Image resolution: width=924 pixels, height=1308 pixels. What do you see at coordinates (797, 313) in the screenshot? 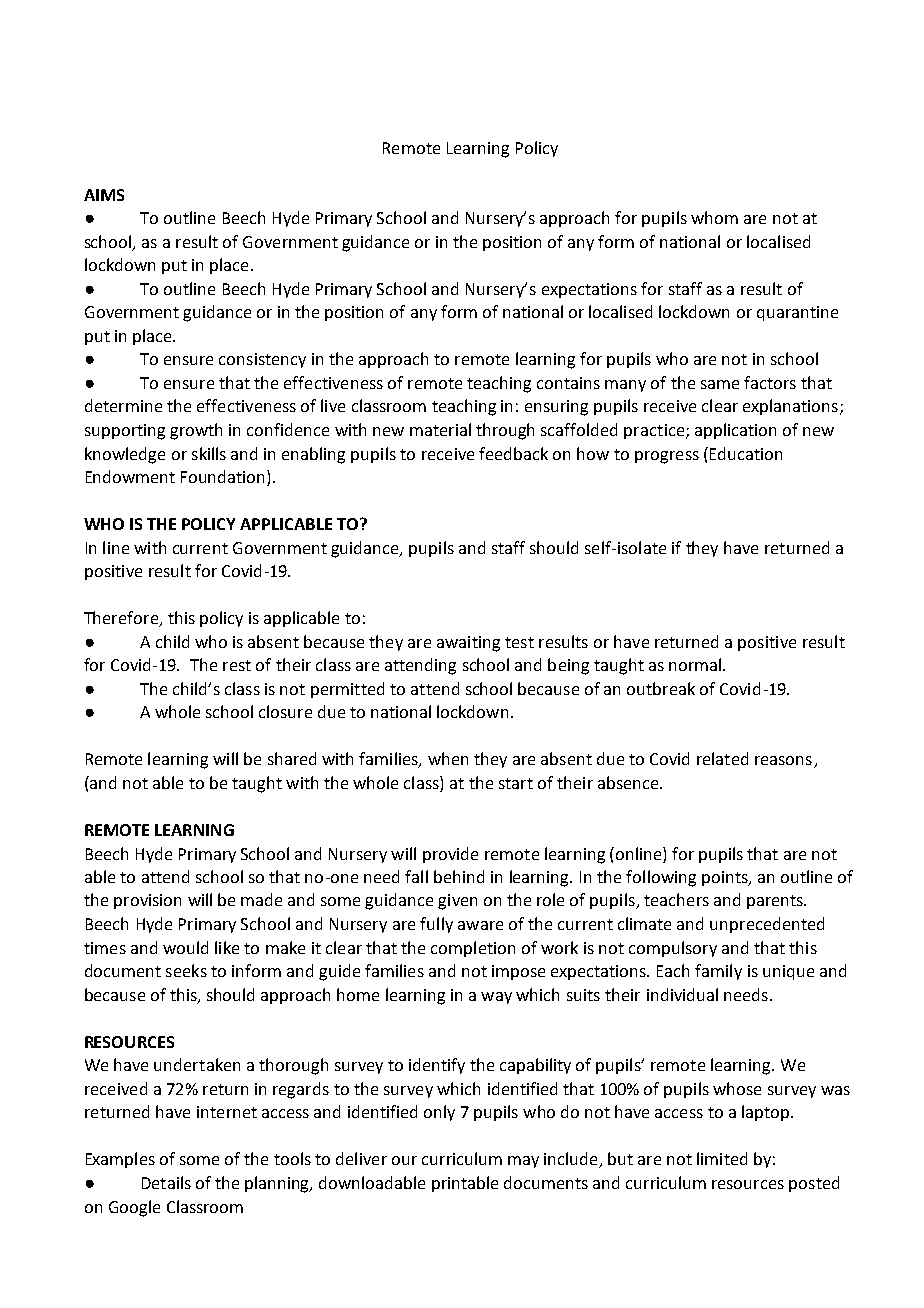
I see `quarantine` at bounding box center [797, 313].
